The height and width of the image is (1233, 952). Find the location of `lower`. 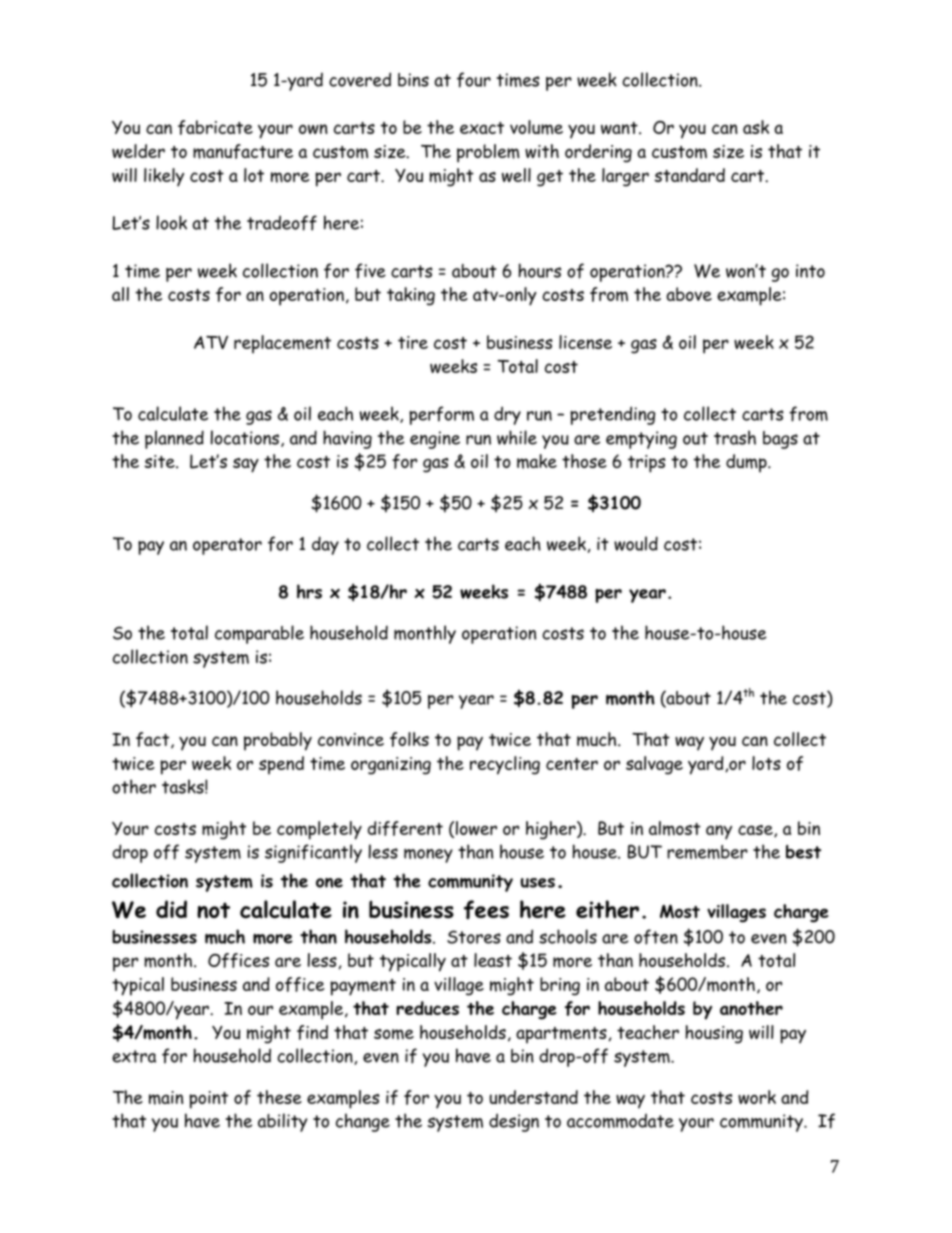

lower is located at coordinates (476, 828).
